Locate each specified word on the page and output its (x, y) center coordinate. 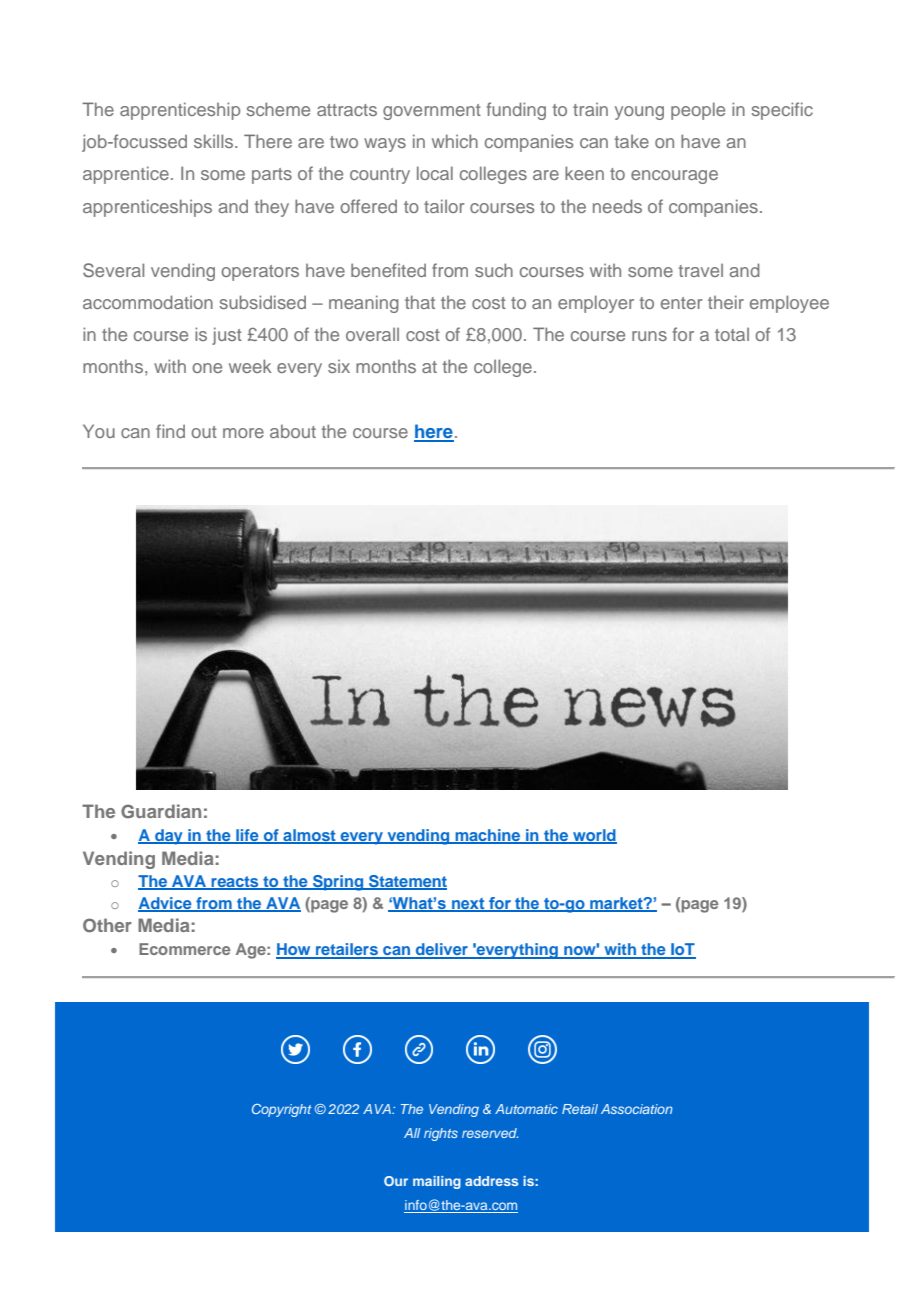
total (732, 334)
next (468, 904)
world (594, 836)
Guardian (161, 811)
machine (488, 836)
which (455, 141)
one (207, 368)
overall (372, 334)
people (698, 111)
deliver (442, 950)
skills (215, 141)
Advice (166, 904)
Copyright (282, 1110)
